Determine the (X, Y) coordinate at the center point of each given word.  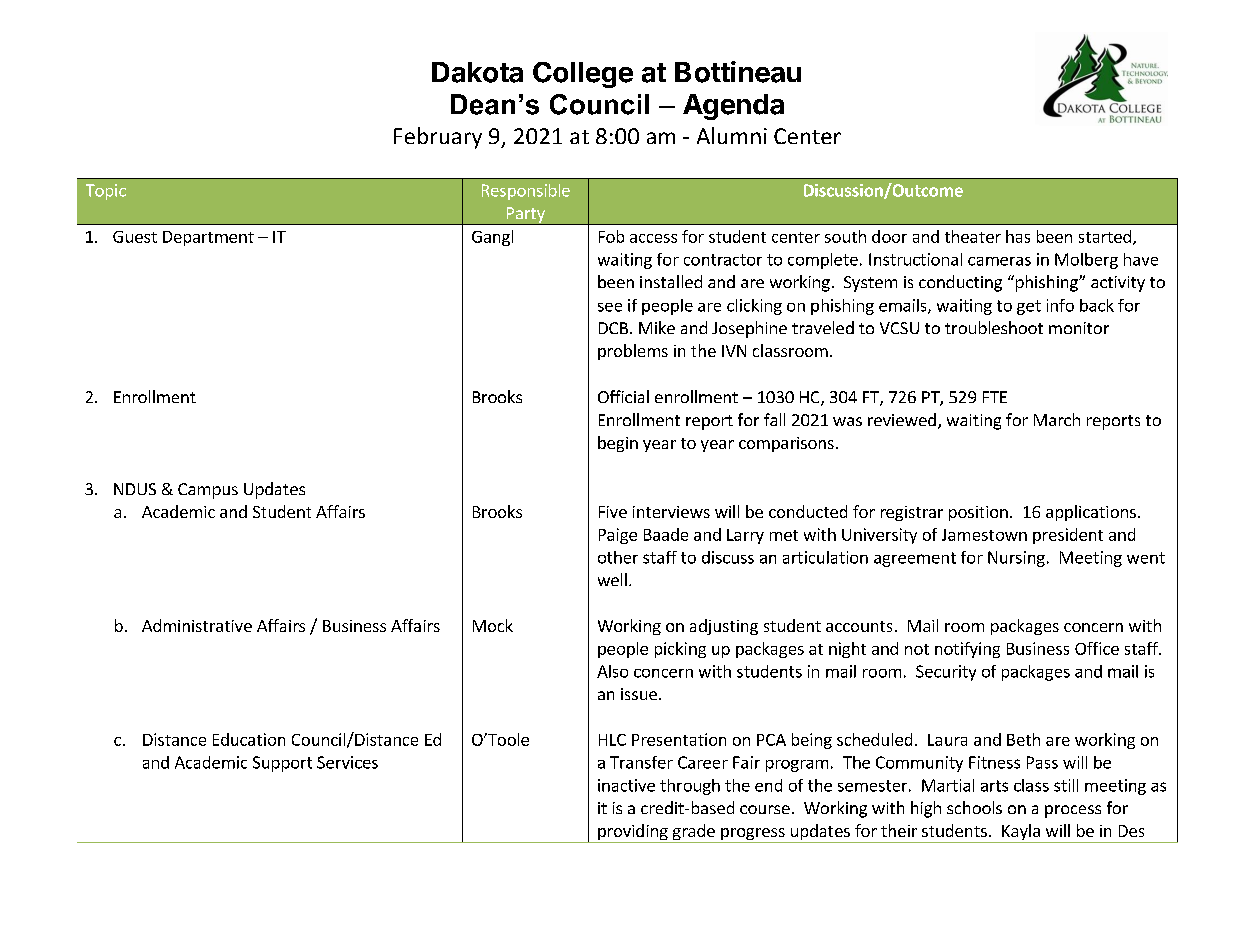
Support (282, 764)
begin (618, 444)
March (1057, 419)
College (583, 75)
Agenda (733, 107)
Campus (208, 491)
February (438, 138)
